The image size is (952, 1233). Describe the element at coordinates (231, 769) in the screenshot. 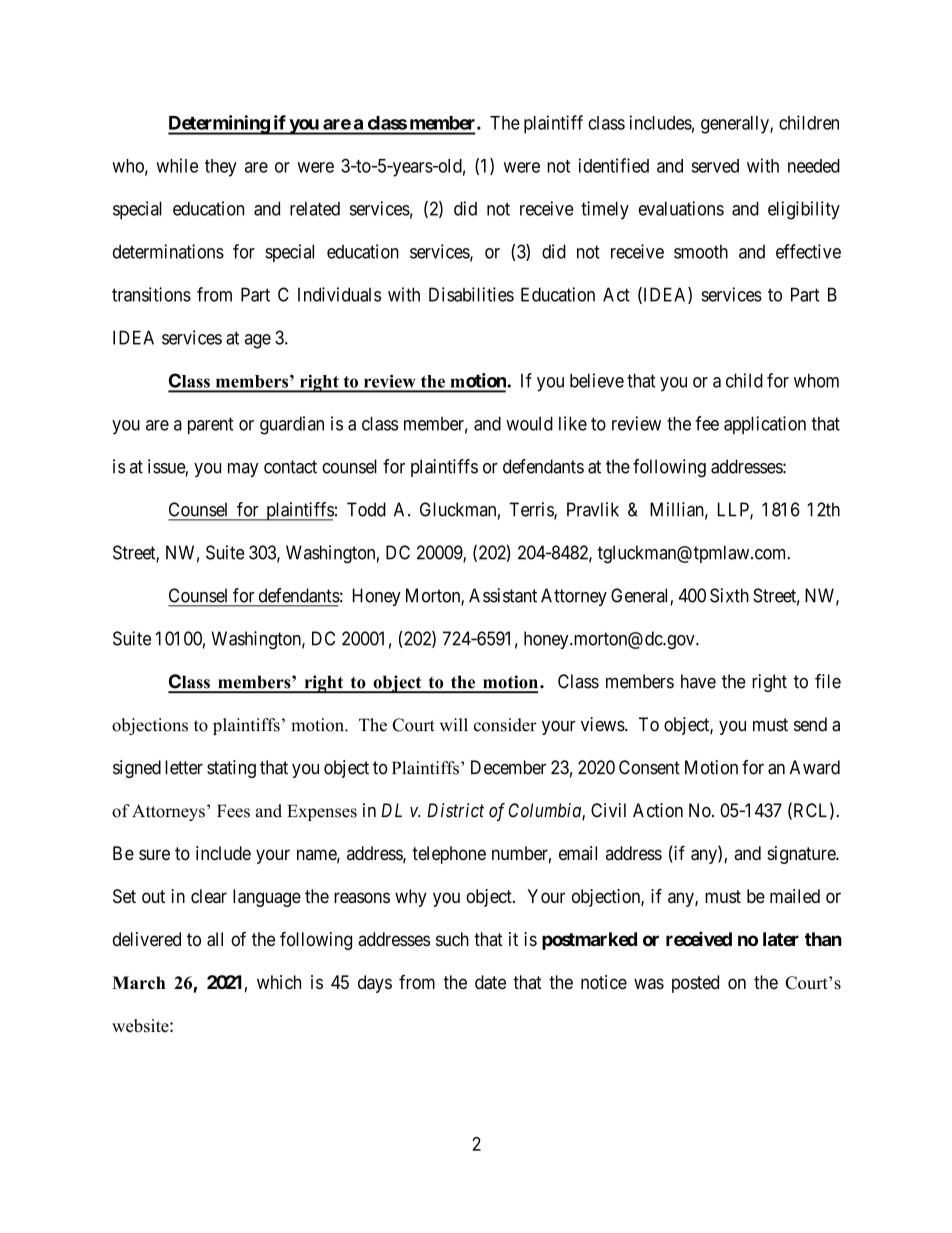

I see `stating` at that location.
